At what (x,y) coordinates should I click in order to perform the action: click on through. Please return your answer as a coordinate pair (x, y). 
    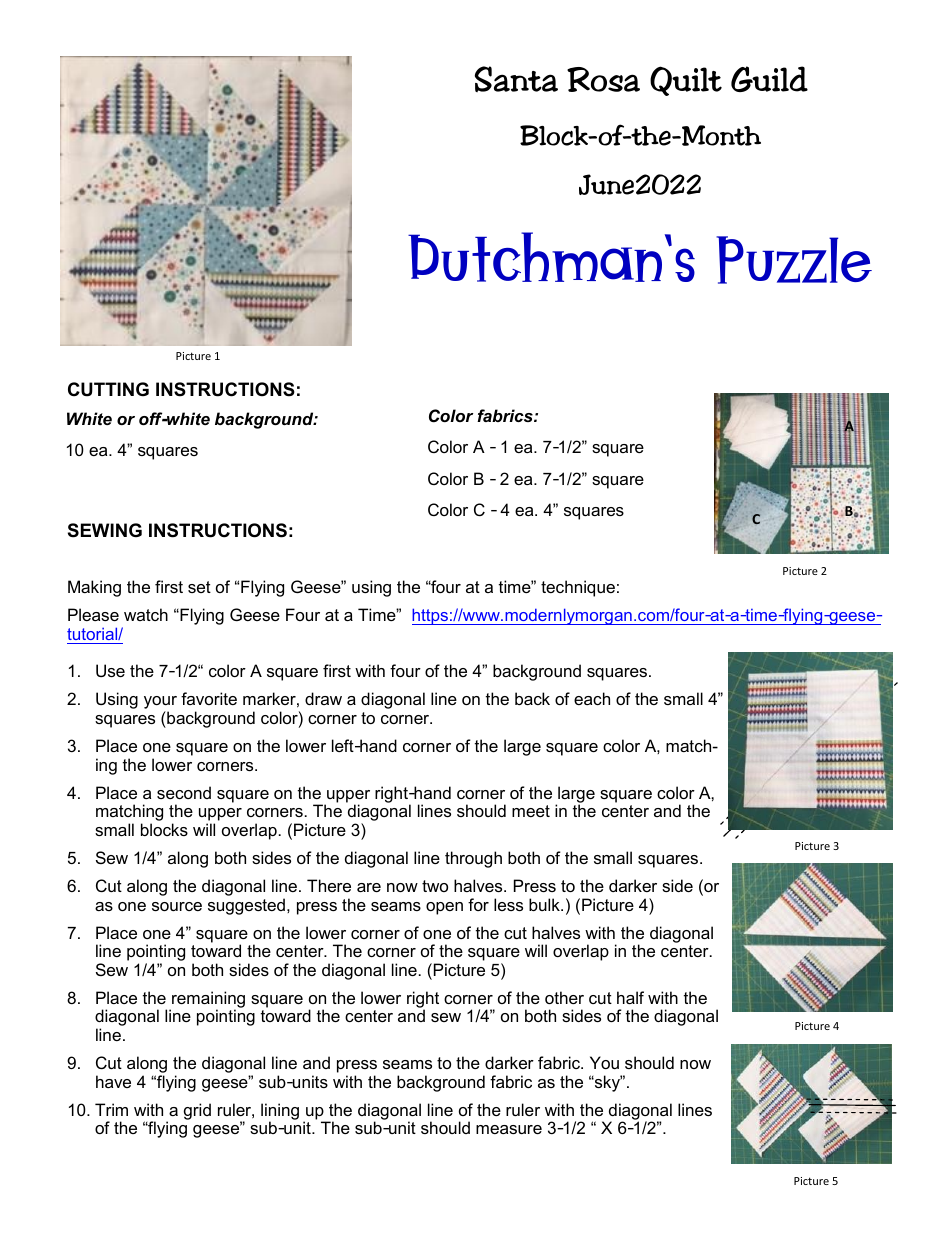
    Looking at the image, I should click on (473, 859).
